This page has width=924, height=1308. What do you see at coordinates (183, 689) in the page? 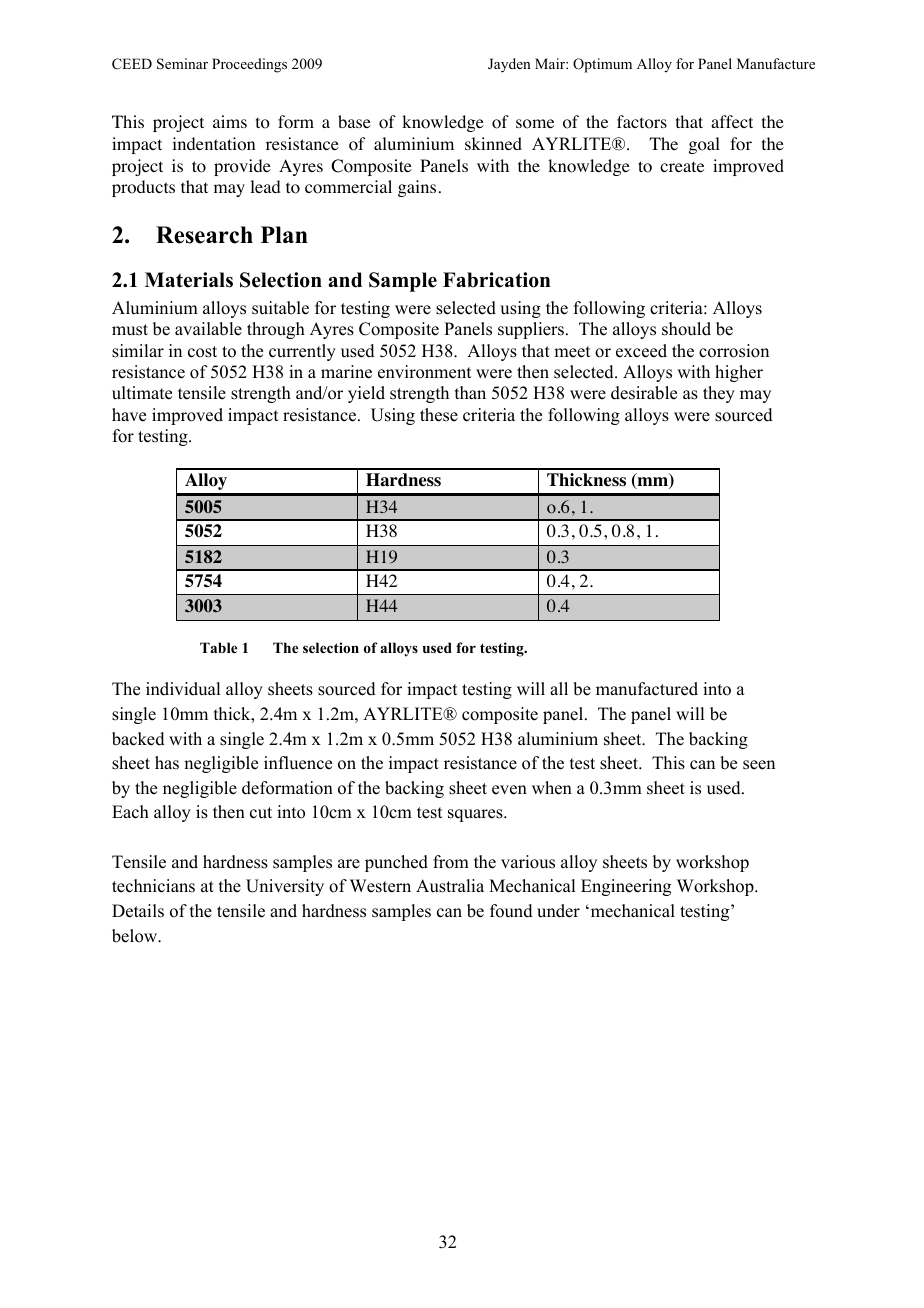
I see `individual` at bounding box center [183, 689].
